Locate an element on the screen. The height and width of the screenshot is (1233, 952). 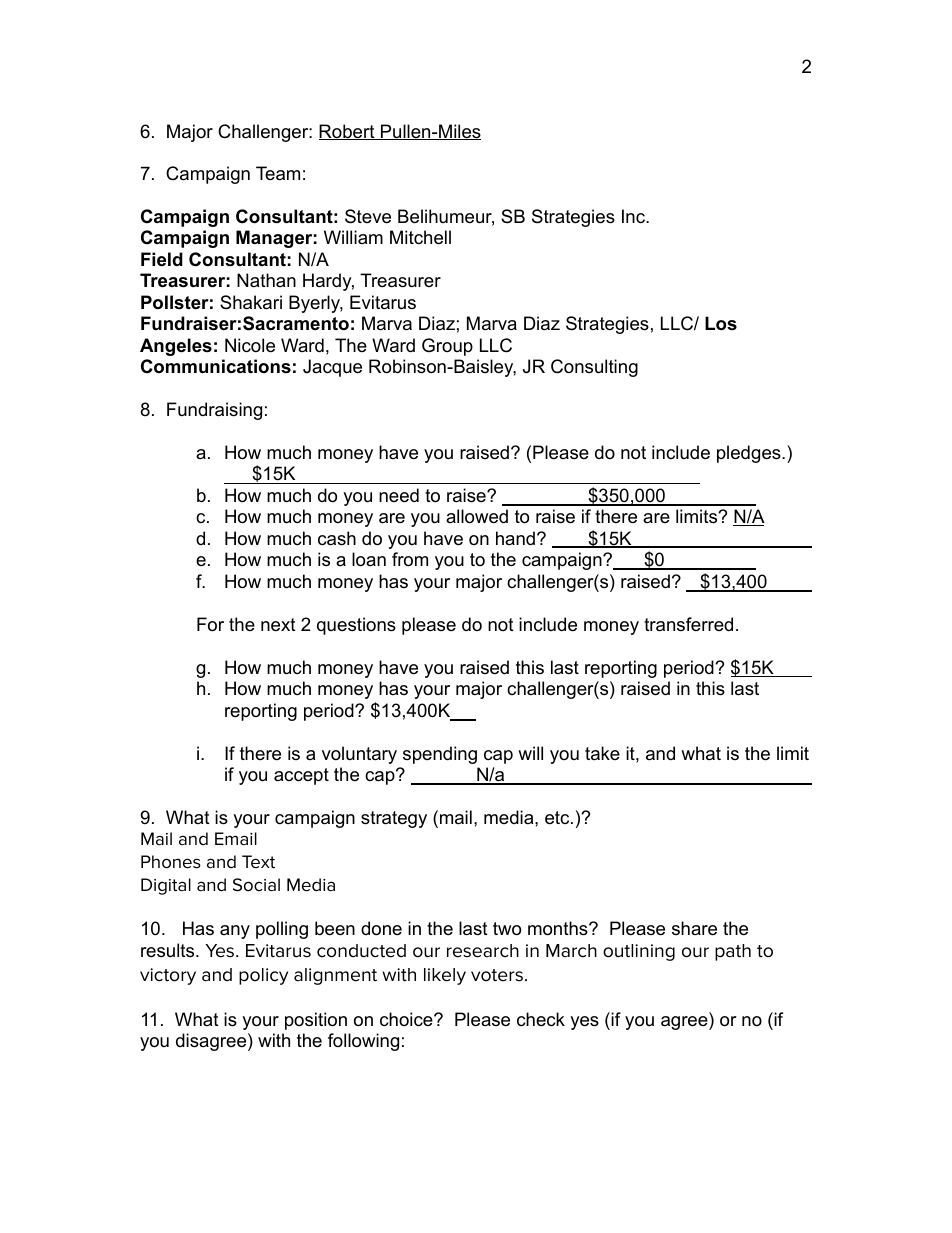
Mitchell is located at coordinates (420, 237).
